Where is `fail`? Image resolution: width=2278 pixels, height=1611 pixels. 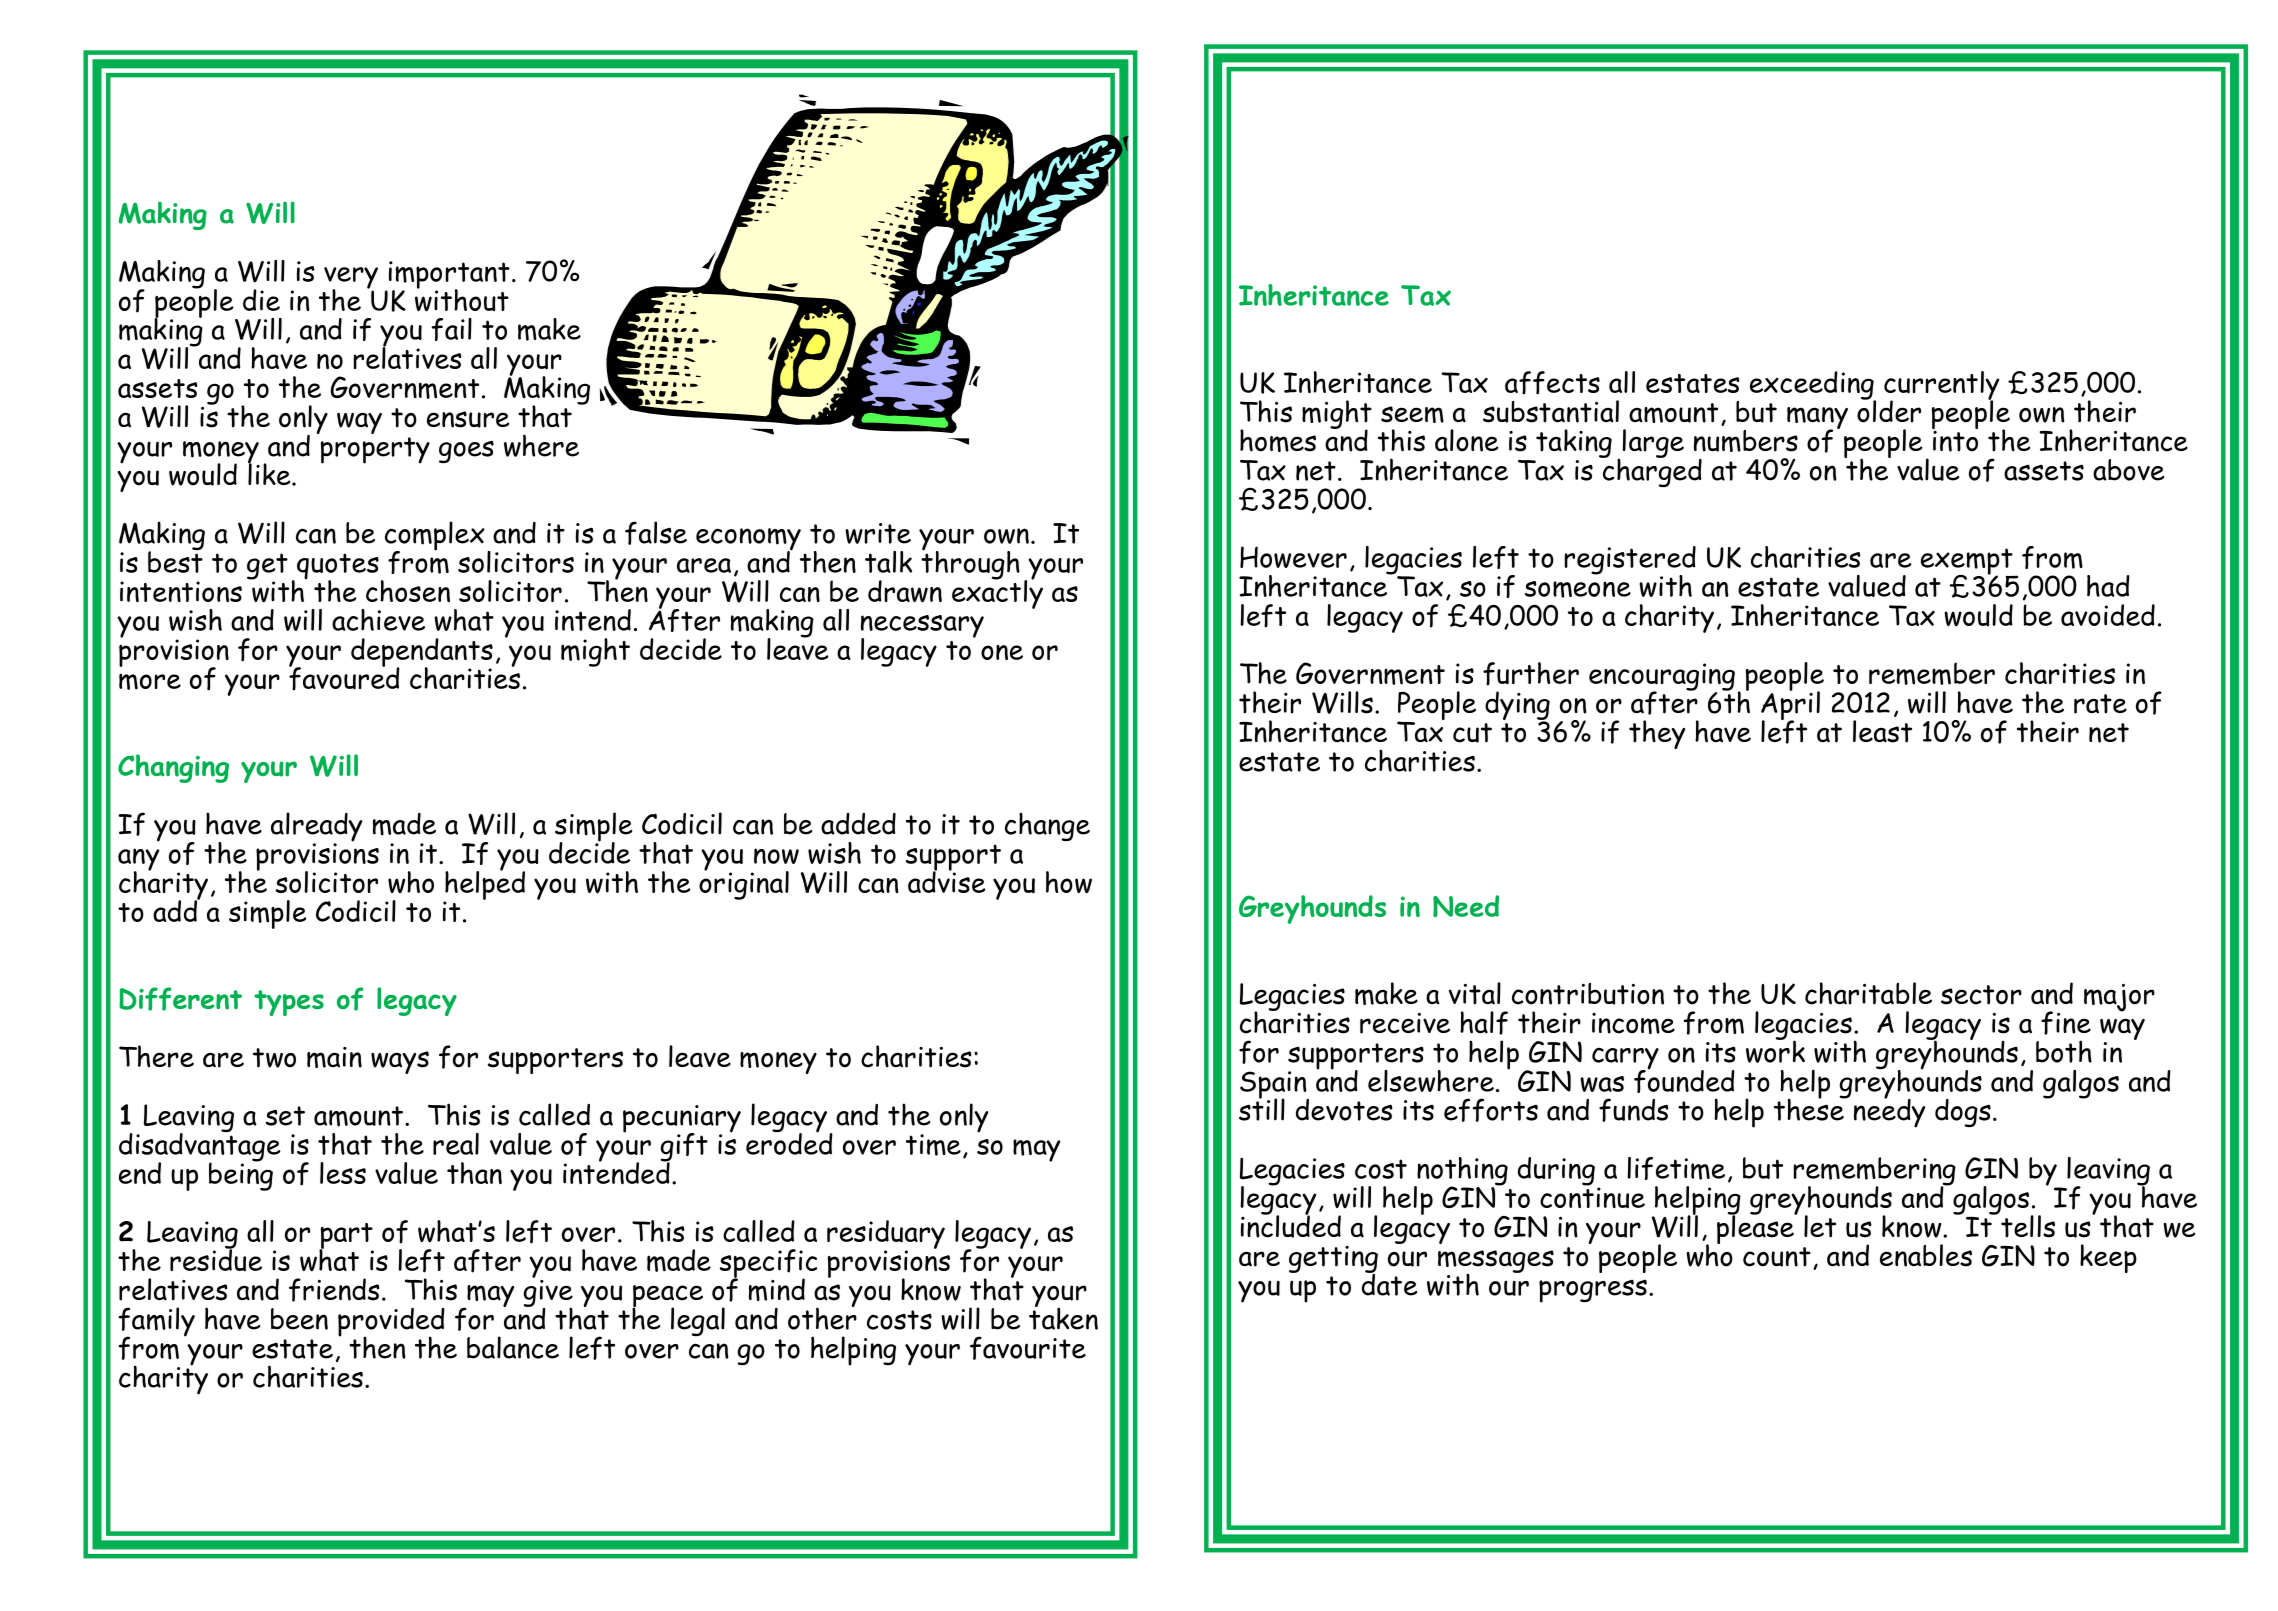
fail is located at coordinates (451, 329).
